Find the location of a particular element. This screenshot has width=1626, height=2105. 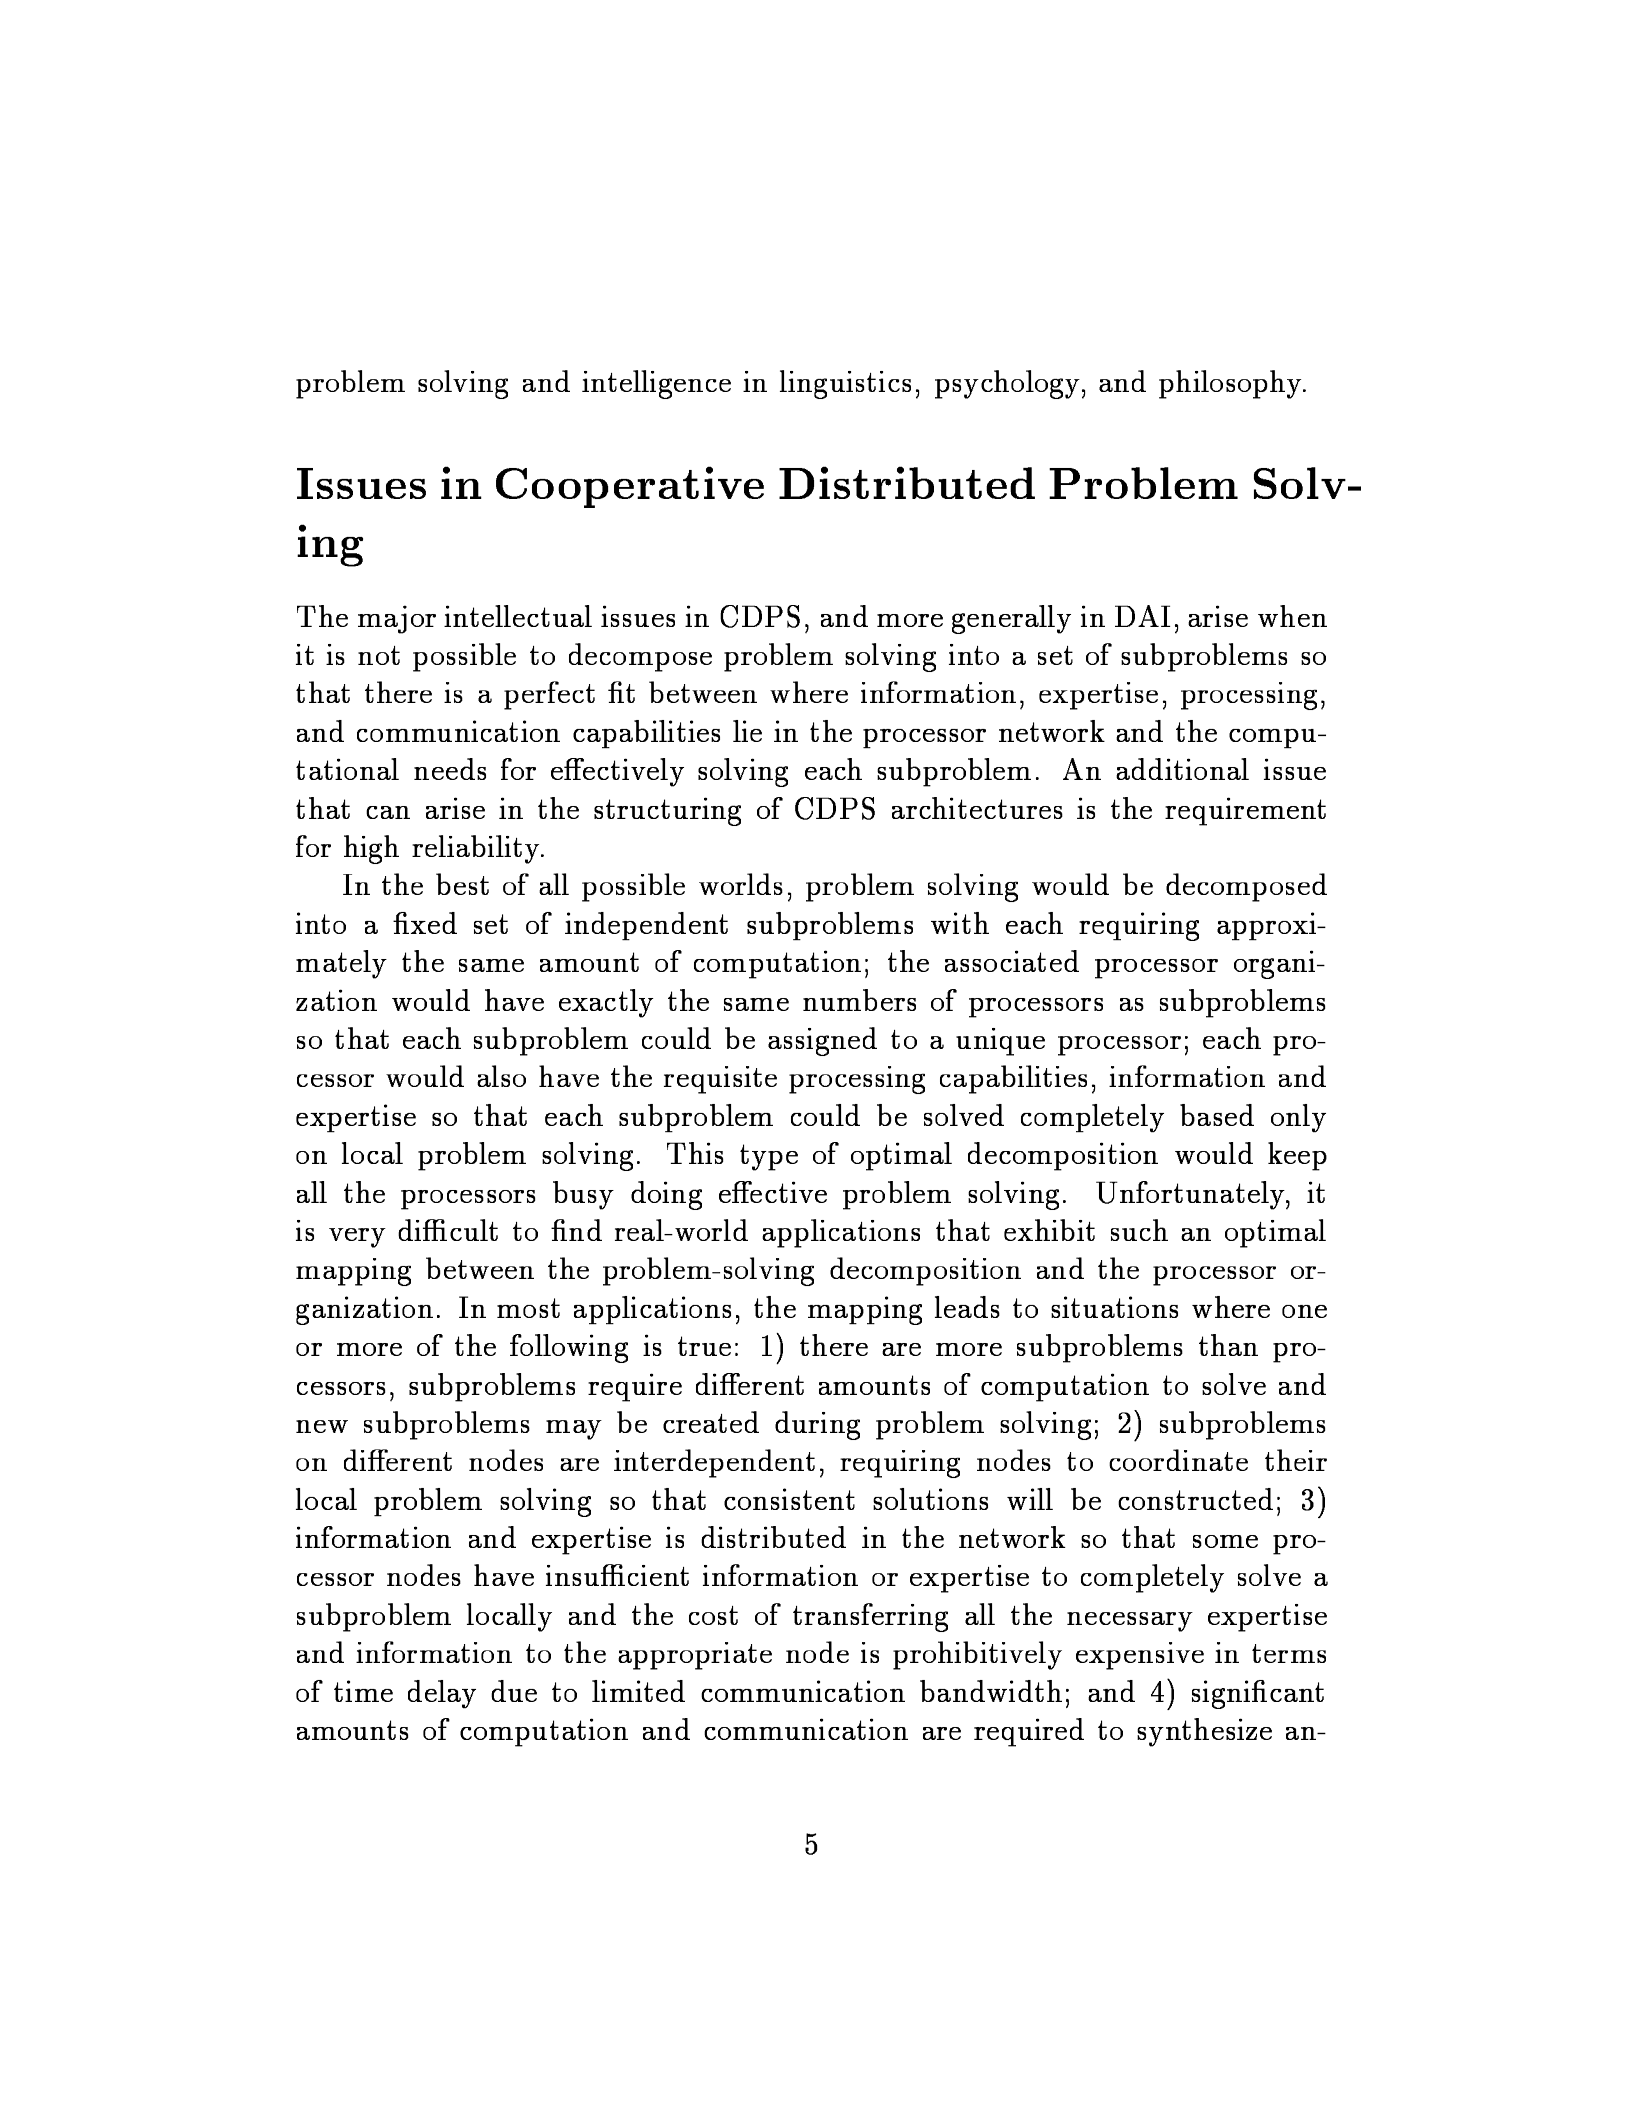

also is located at coordinates (501, 1076).
